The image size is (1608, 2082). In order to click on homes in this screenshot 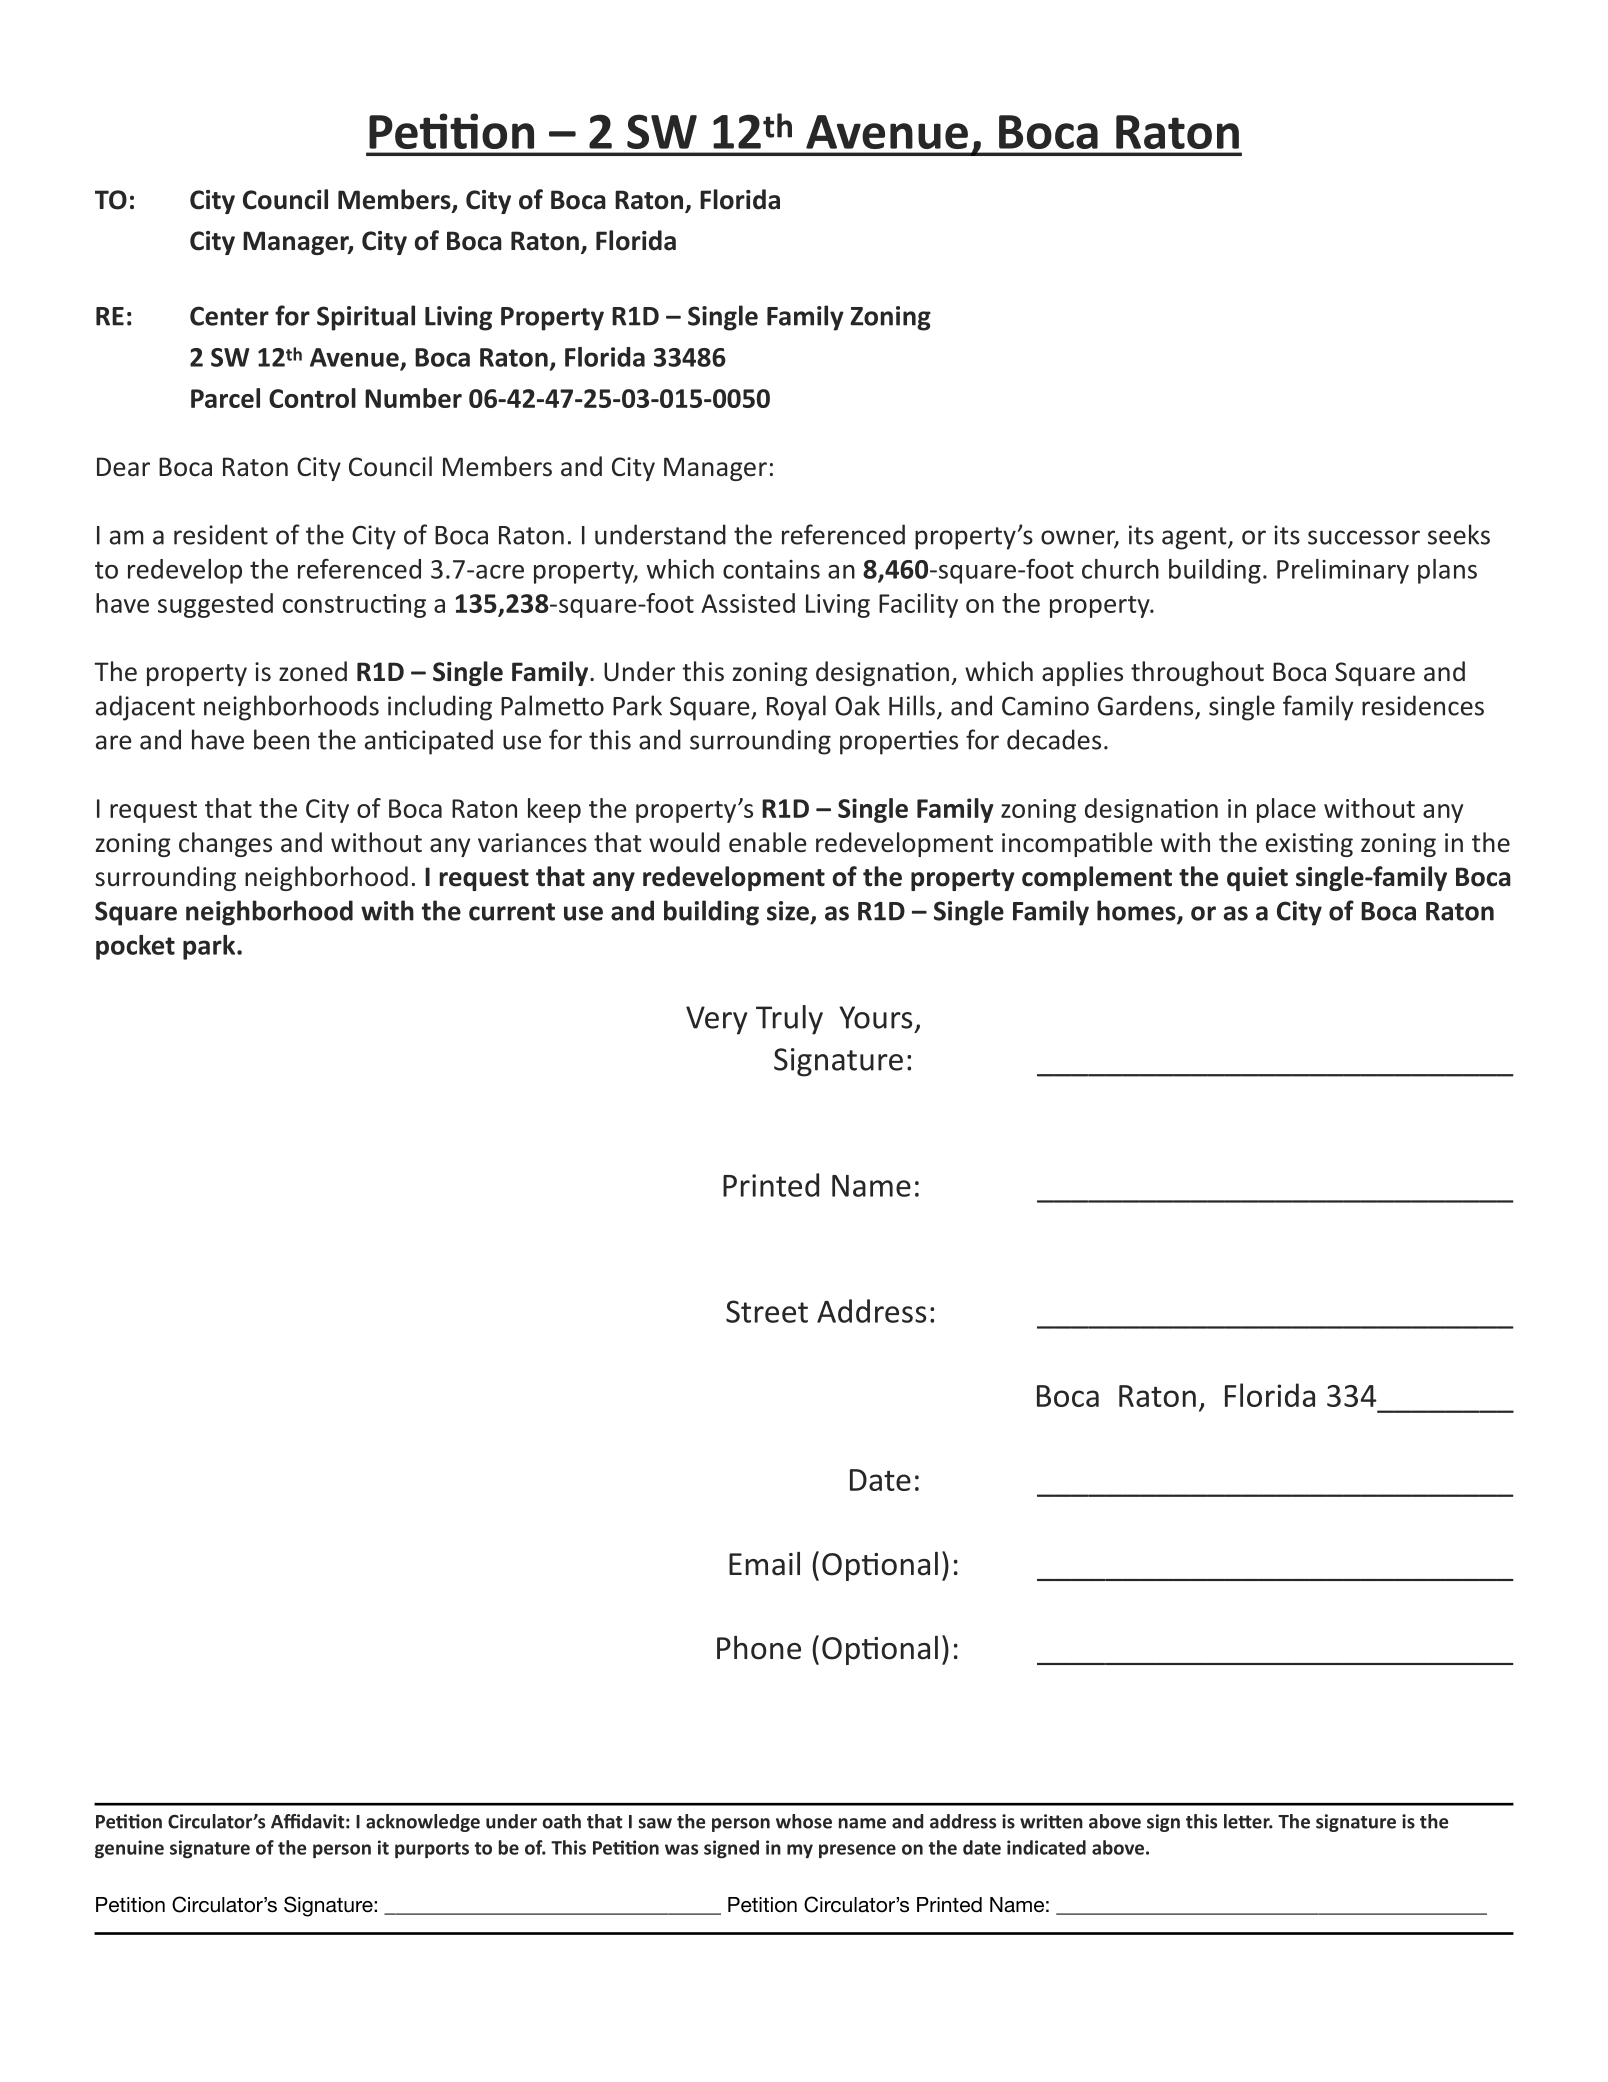, I will do `click(1137, 911)`.
